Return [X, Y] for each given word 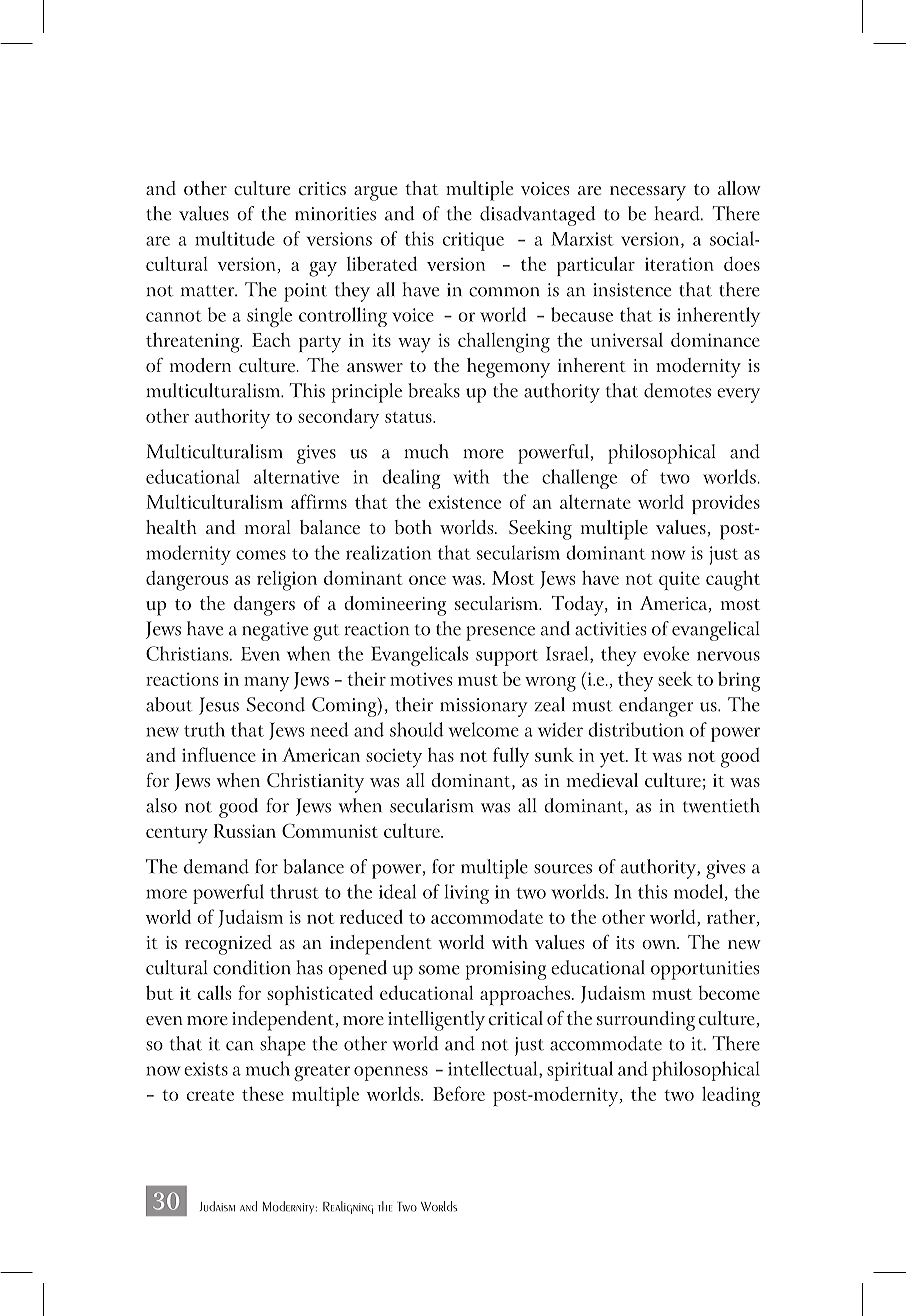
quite [679, 580]
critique [473, 241]
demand [216, 866]
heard [678, 213]
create [210, 1095]
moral [268, 527]
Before [459, 1093]
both [413, 527]
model [700, 892]
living [467, 894]
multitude [235, 238]
